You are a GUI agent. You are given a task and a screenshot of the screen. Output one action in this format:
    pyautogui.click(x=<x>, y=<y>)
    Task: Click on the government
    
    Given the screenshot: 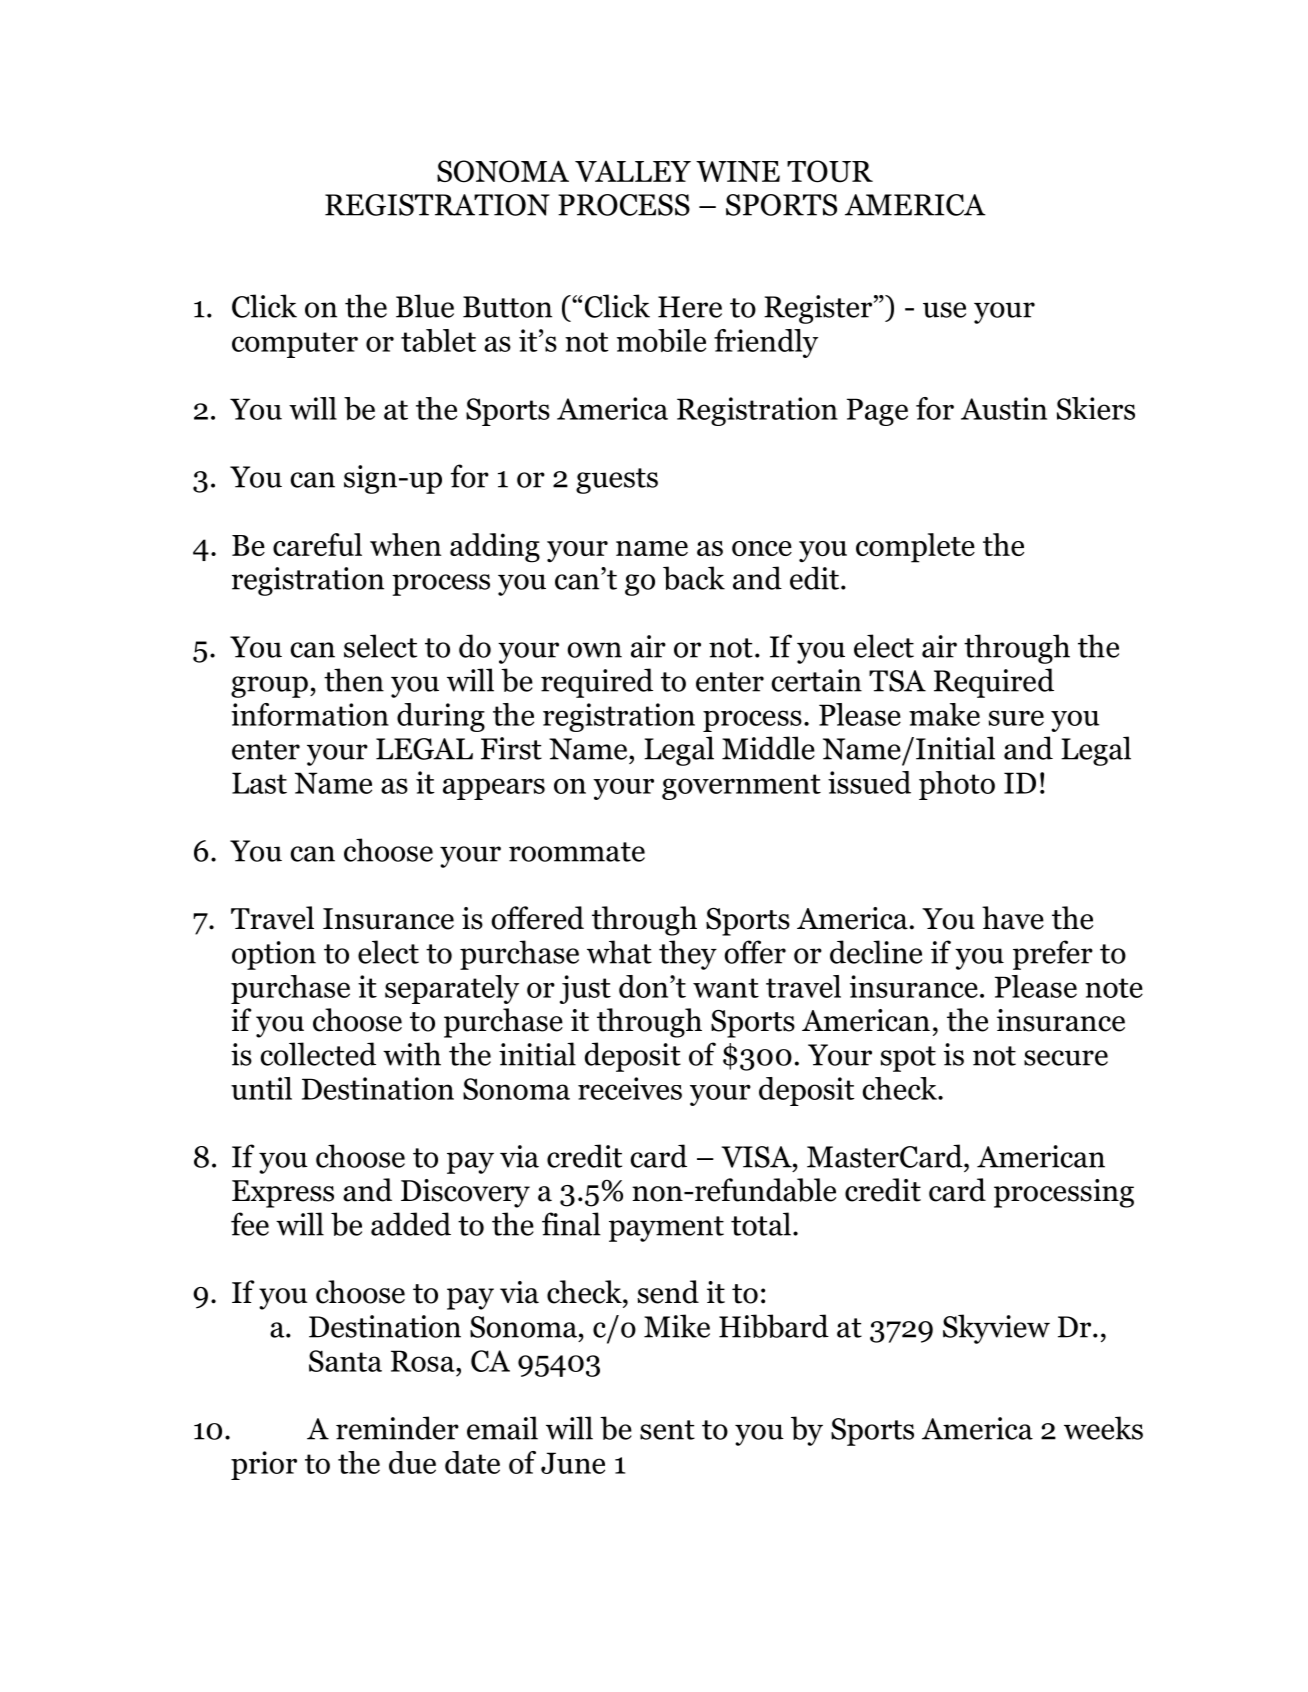 What is the action you would take?
    pyautogui.click(x=741, y=787)
